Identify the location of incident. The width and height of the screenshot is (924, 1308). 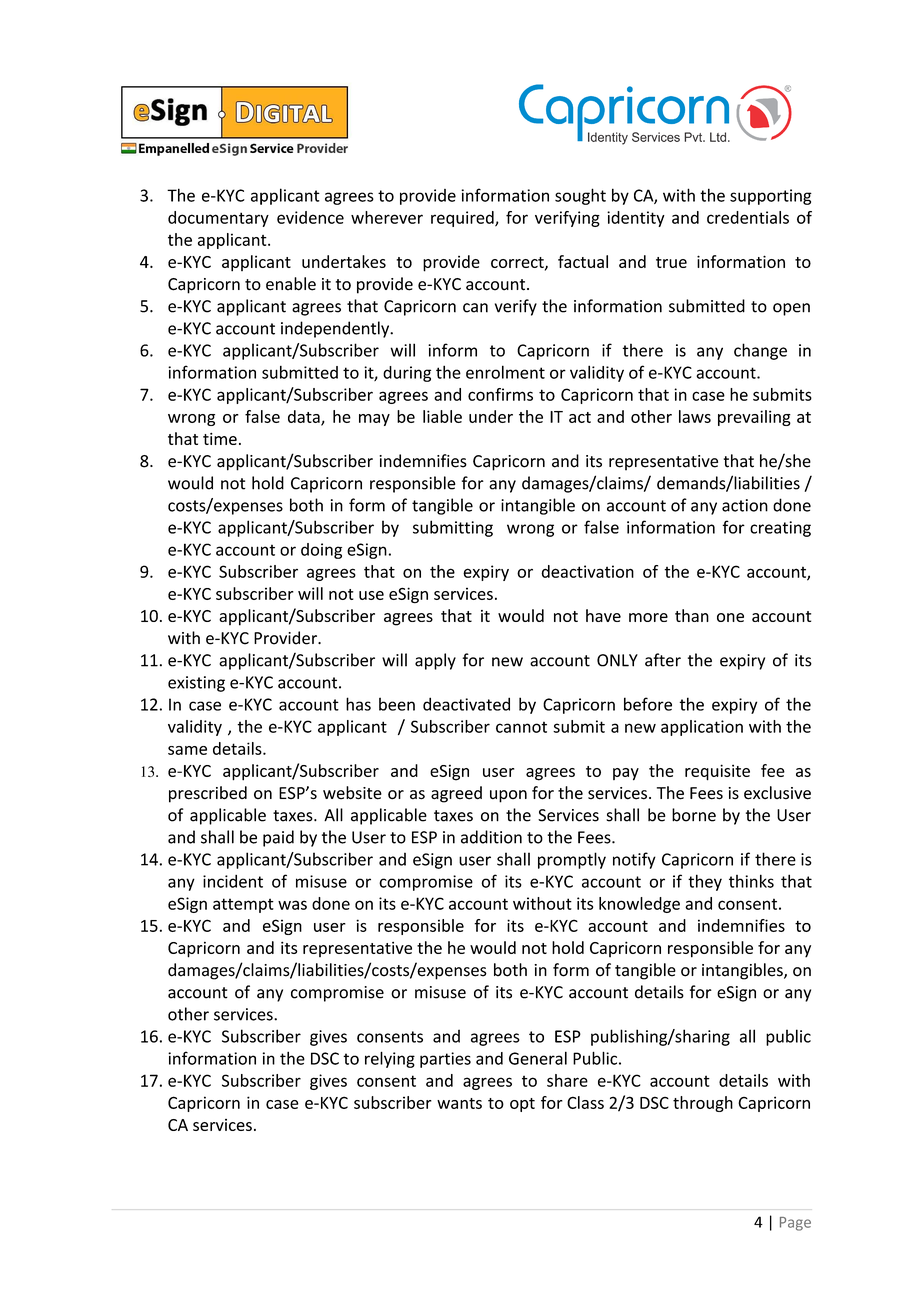
(233, 881).
